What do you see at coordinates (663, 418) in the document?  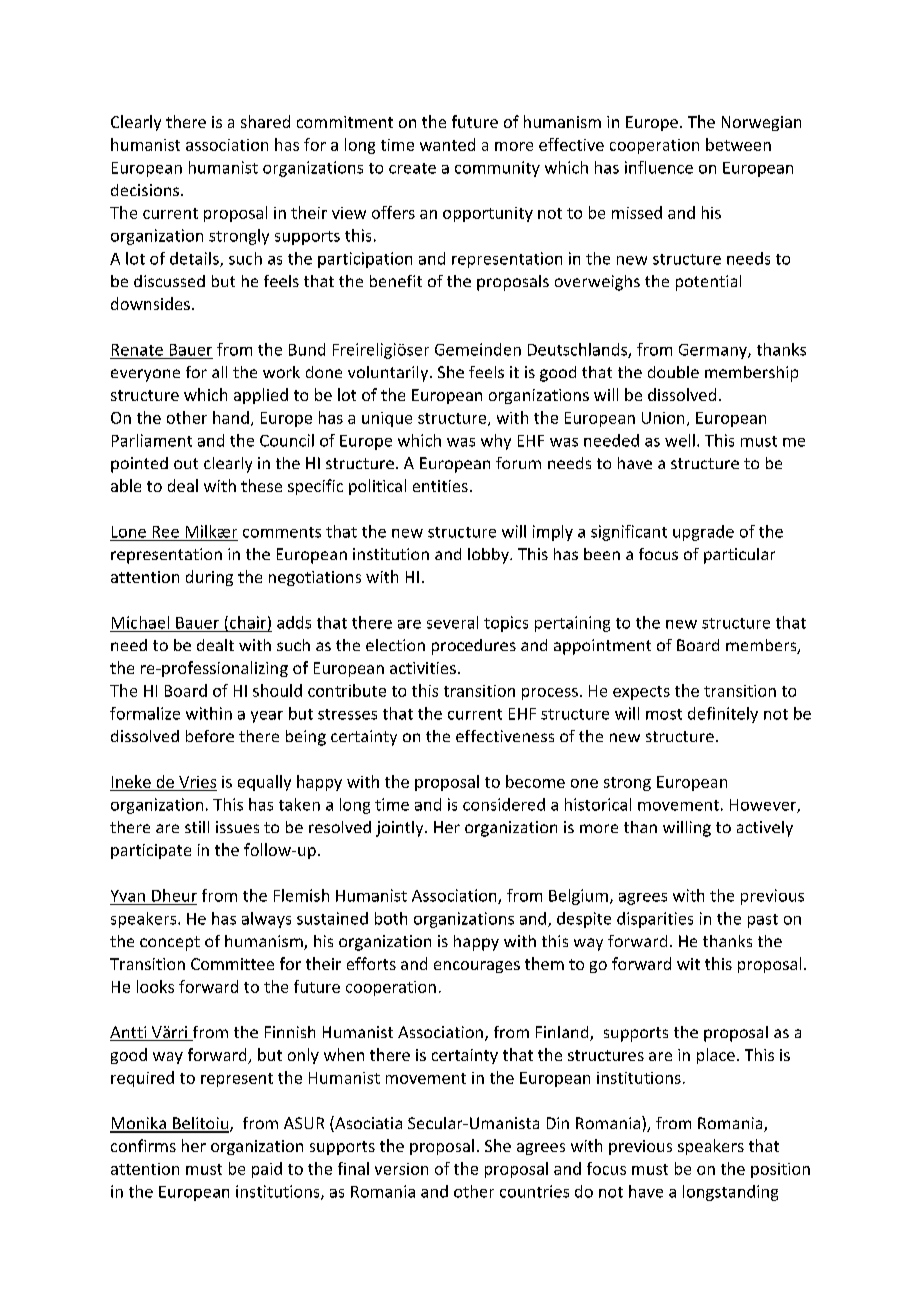 I see `Union` at bounding box center [663, 418].
